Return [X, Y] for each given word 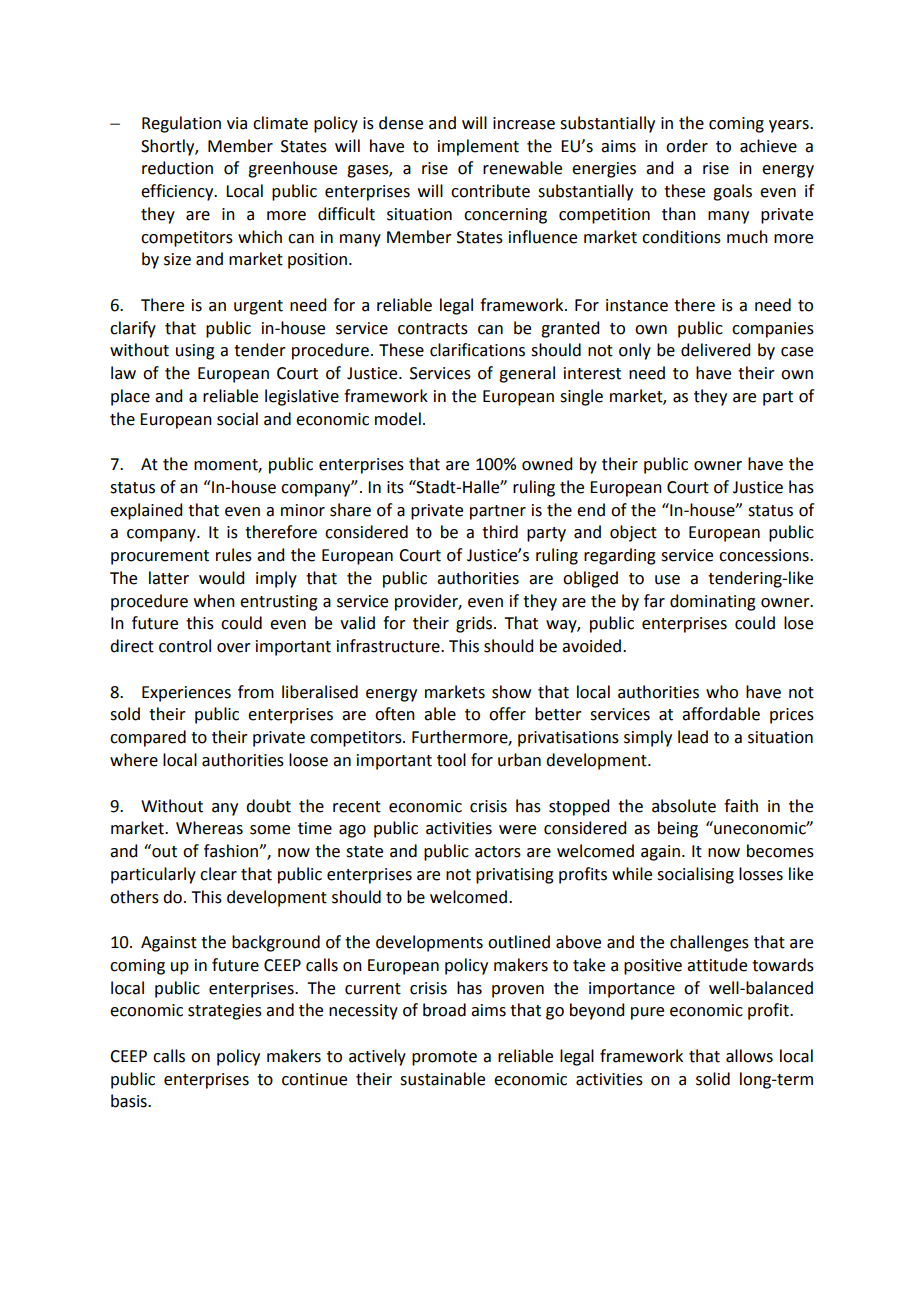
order [687, 146]
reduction [177, 168]
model [398, 419]
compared [148, 738]
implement [478, 147]
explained [146, 511]
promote [444, 1058]
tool [451, 760]
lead [693, 737]
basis [130, 1101]
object [633, 533]
